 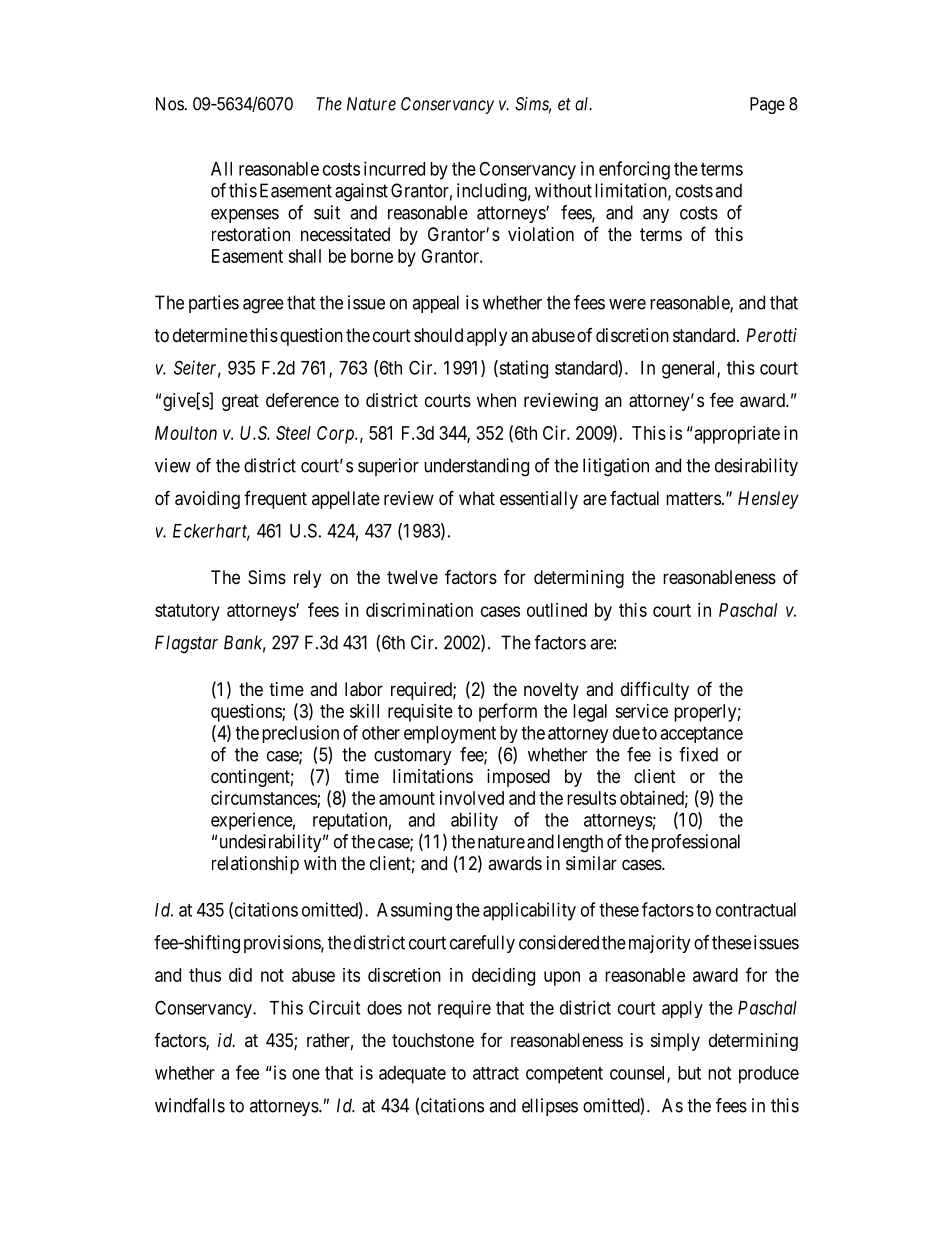 I want to click on windfalls, so click(x=190, y=1105).
